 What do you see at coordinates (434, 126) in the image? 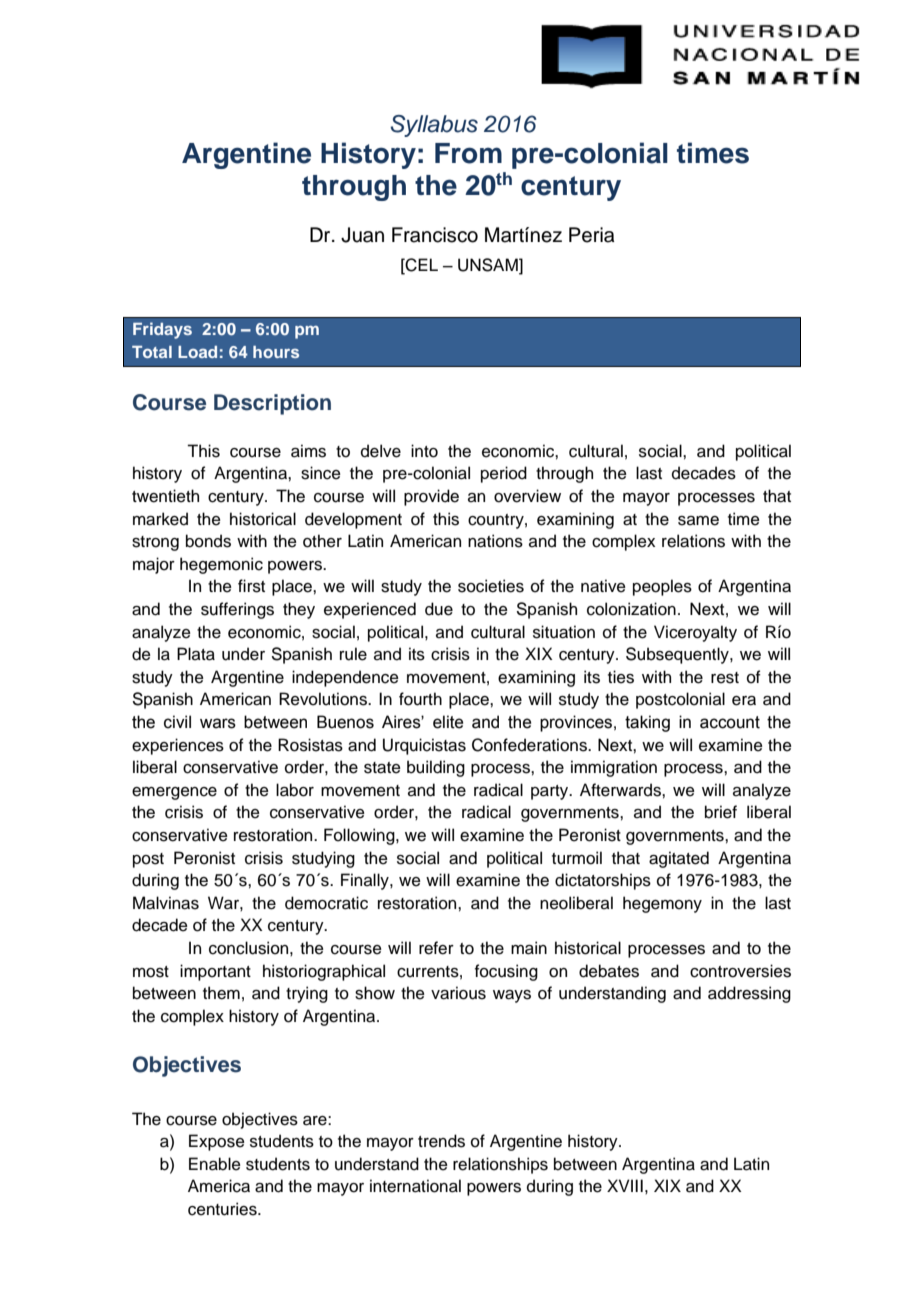
I see `Syllabus` at bounding box center [434, 126].
